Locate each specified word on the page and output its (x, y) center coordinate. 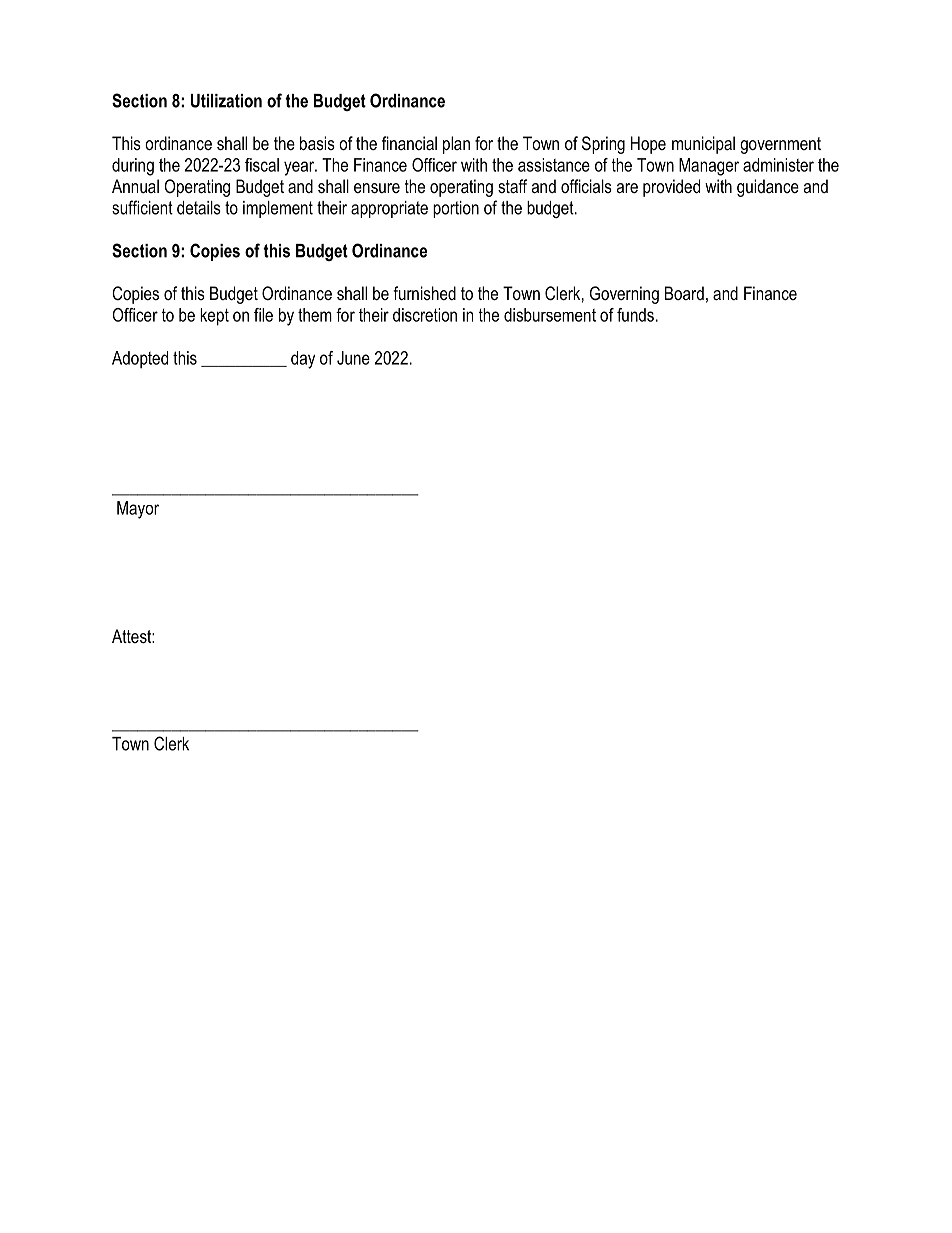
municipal (703, 145)
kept (214, 317)
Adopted (140, 359)
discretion (425, 315)
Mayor (138, 510)
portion (456, 209)
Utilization (226, 101)
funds (635, 315)
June (353, 358)
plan (456, 145)
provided (671, 188)
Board (684, 293)
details (199, 208)
